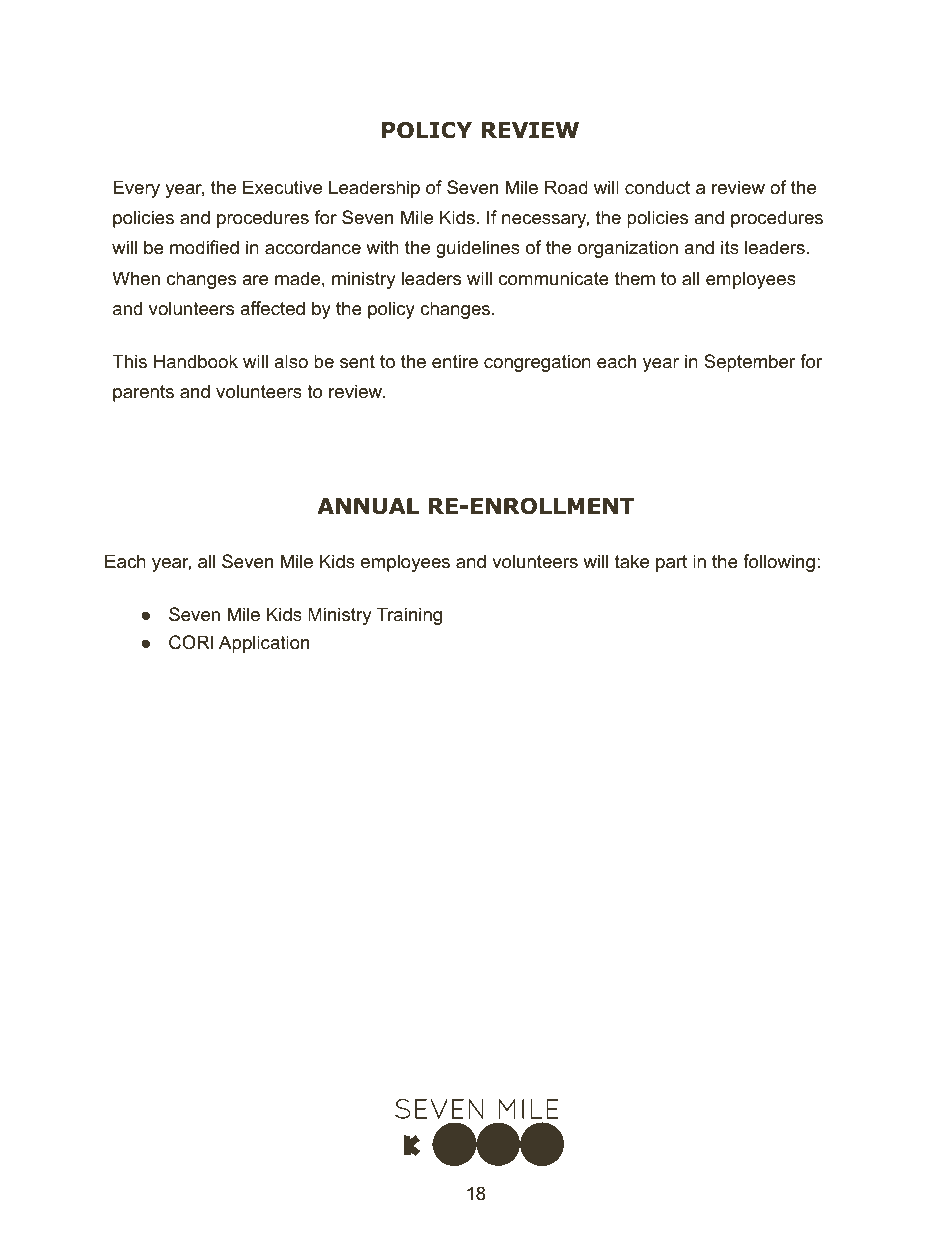  What do you see at coordinates (566, 187) in the page?
I see `Road` at bounding box center [566, 187].
